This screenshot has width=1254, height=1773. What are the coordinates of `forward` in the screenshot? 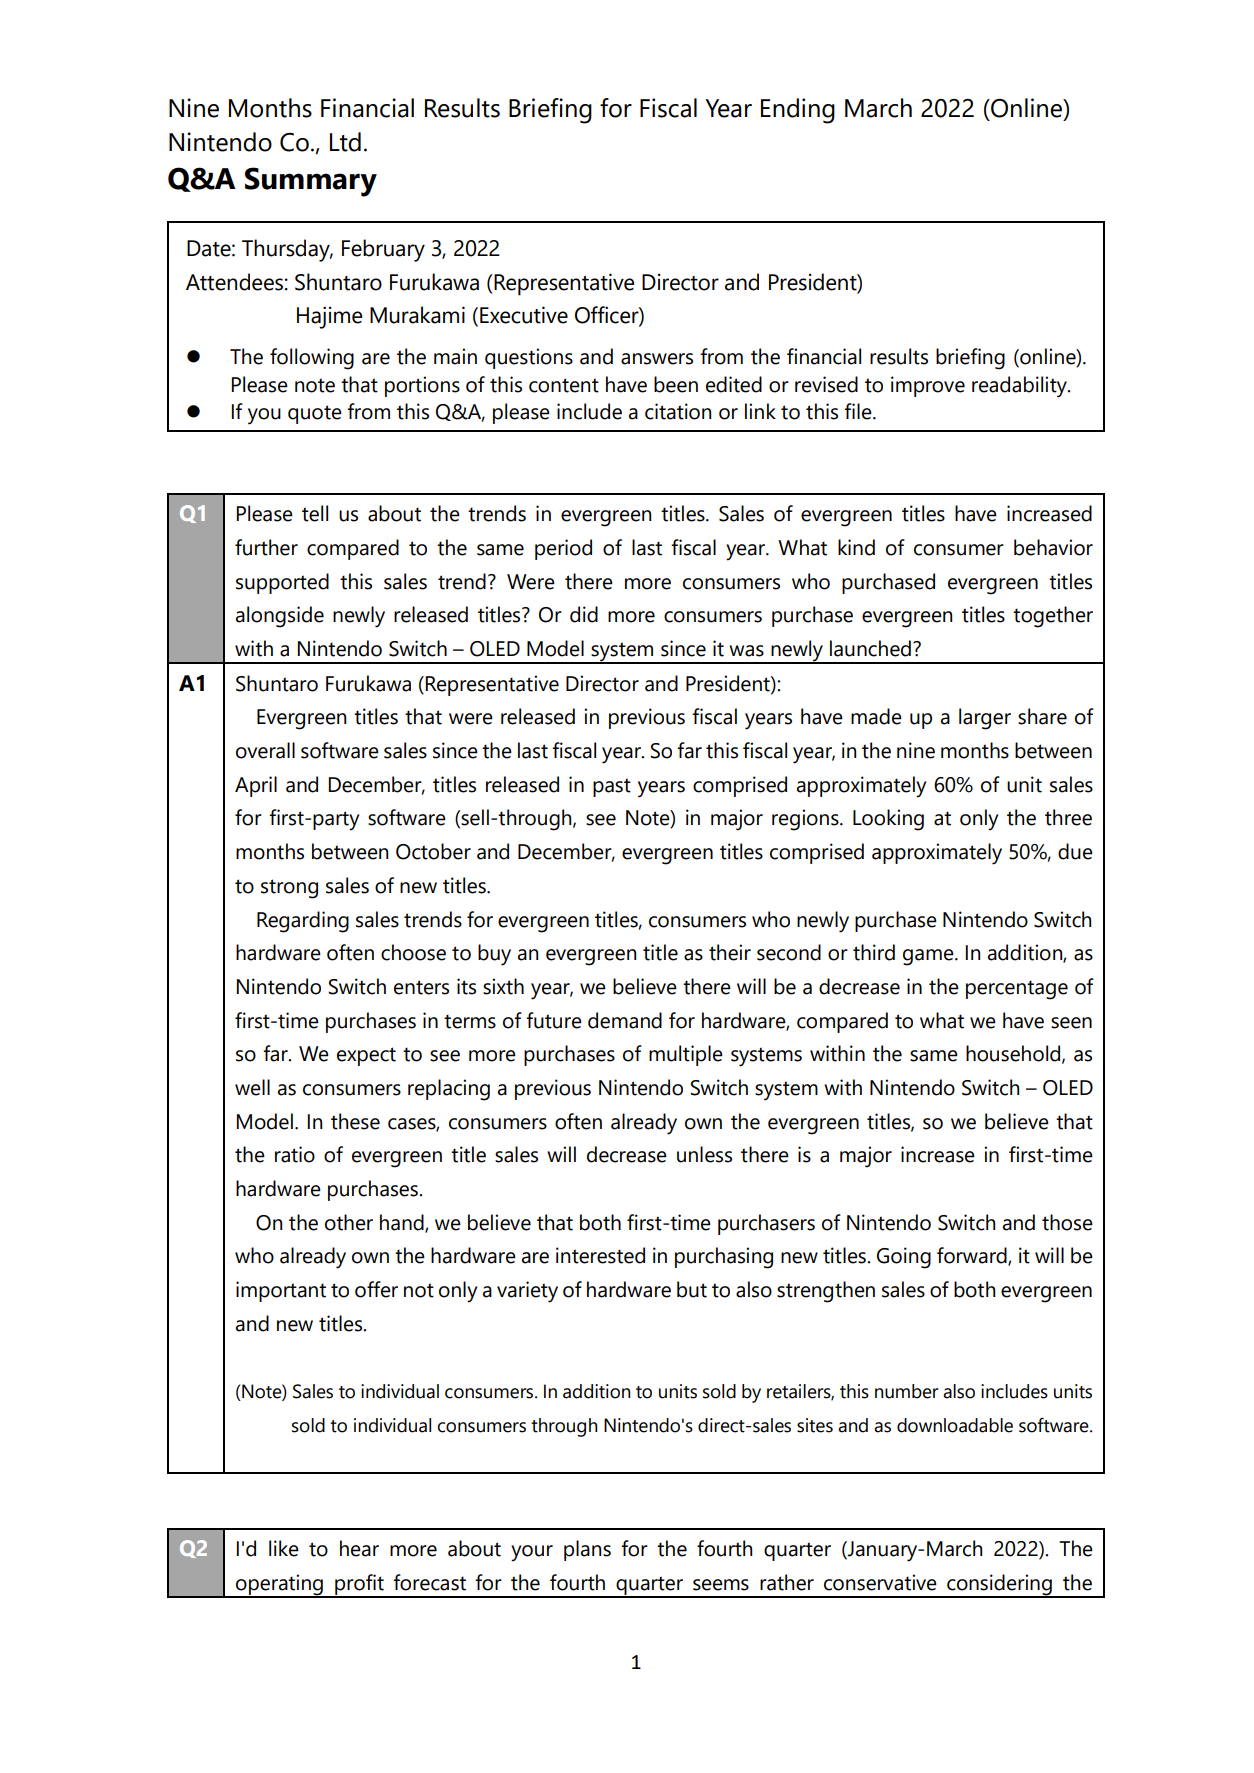 It's located at (973, 1256).
